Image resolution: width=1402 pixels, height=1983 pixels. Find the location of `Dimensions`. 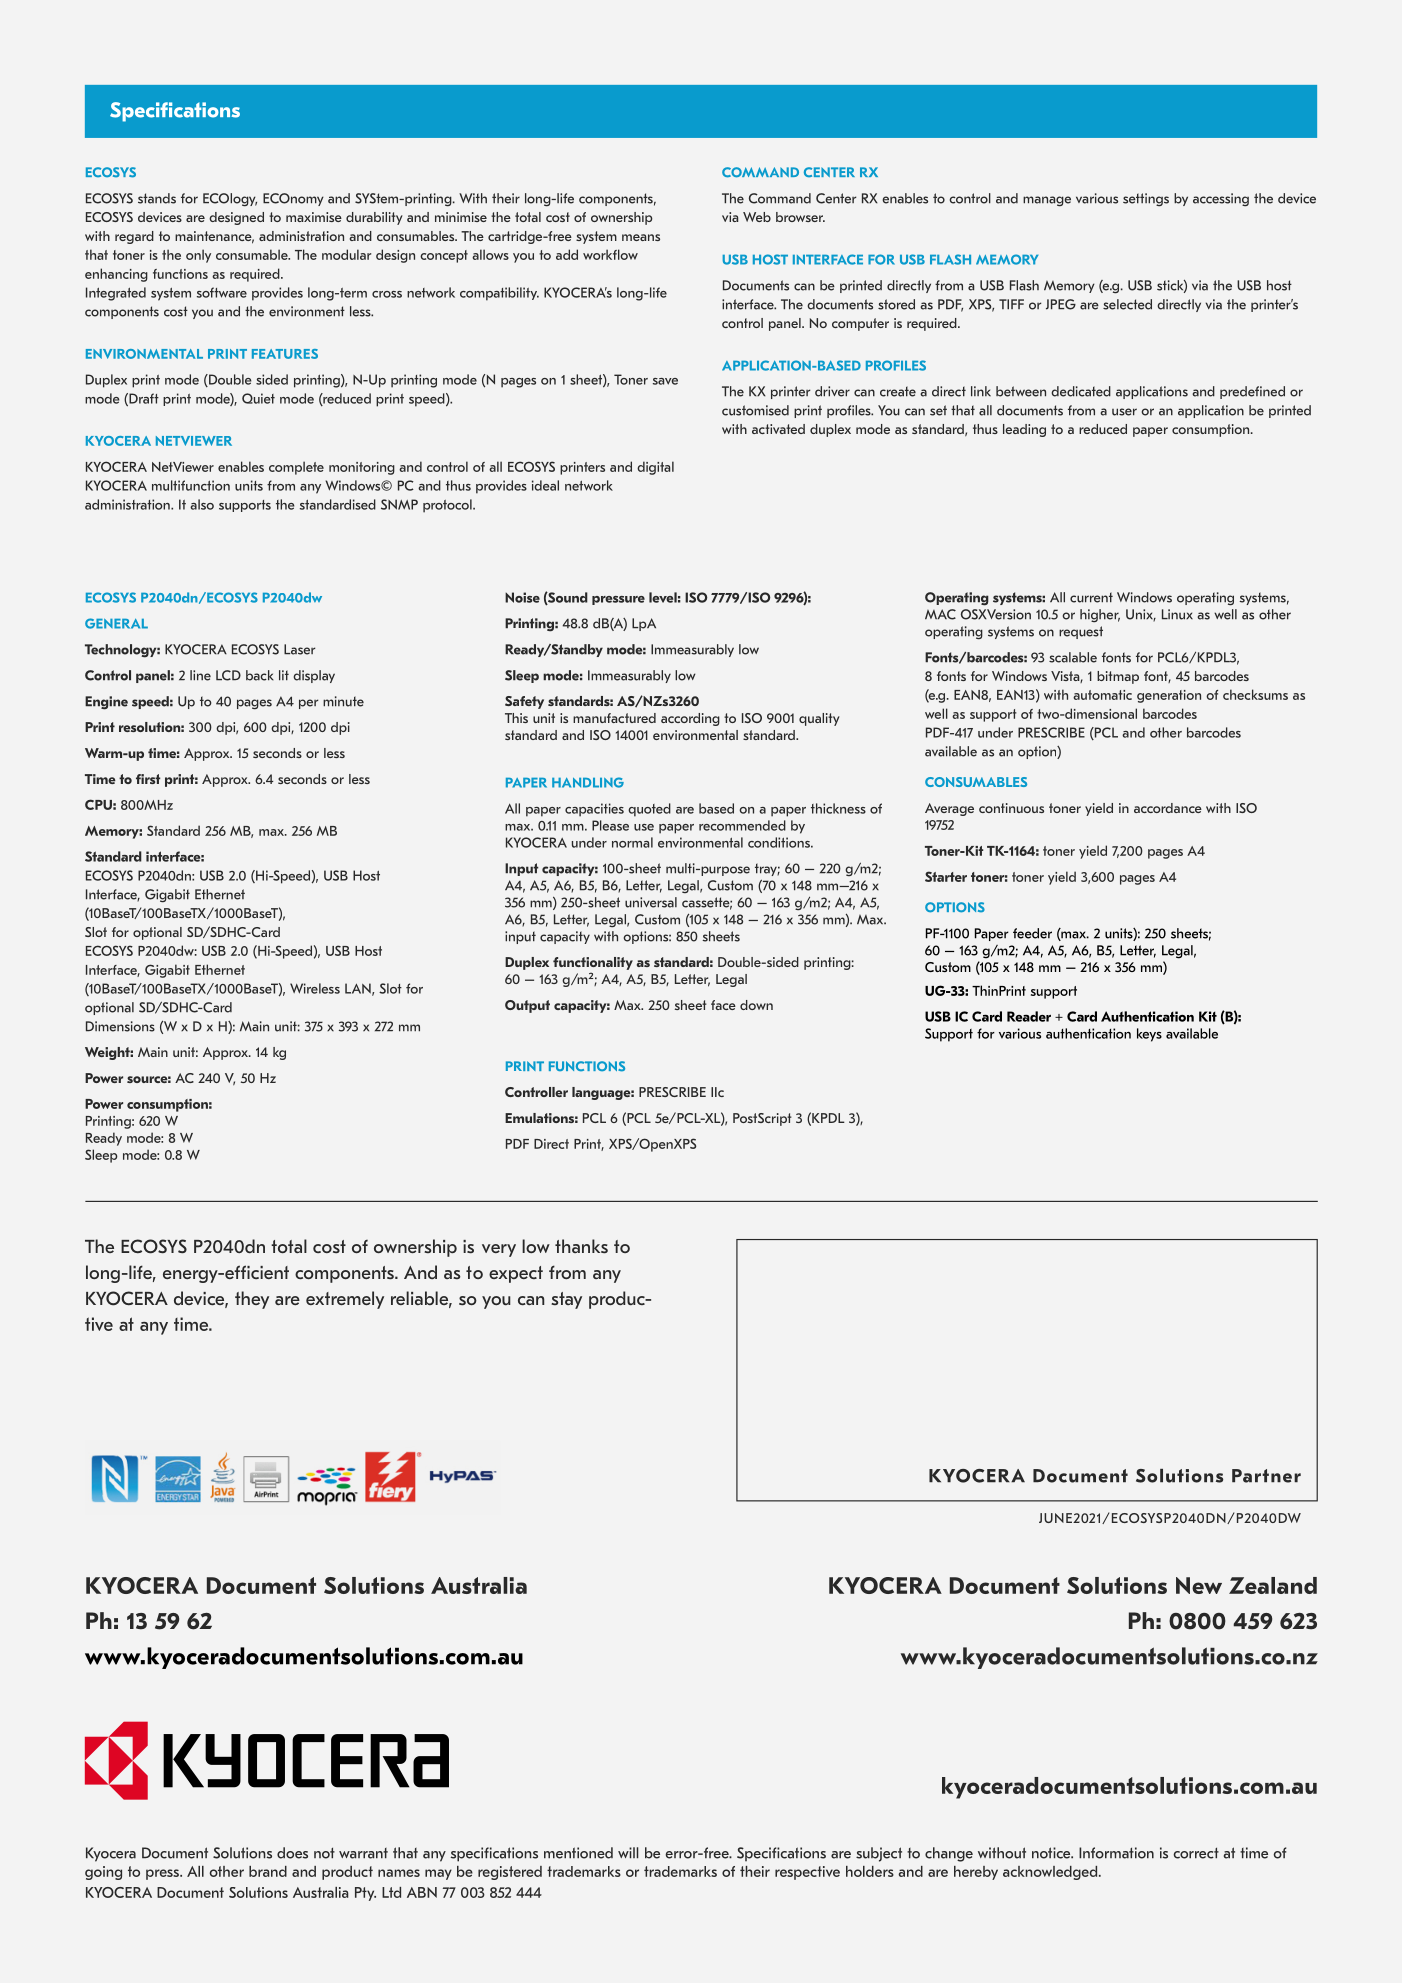

Dimensions is located at coordinates (120, 1026).
